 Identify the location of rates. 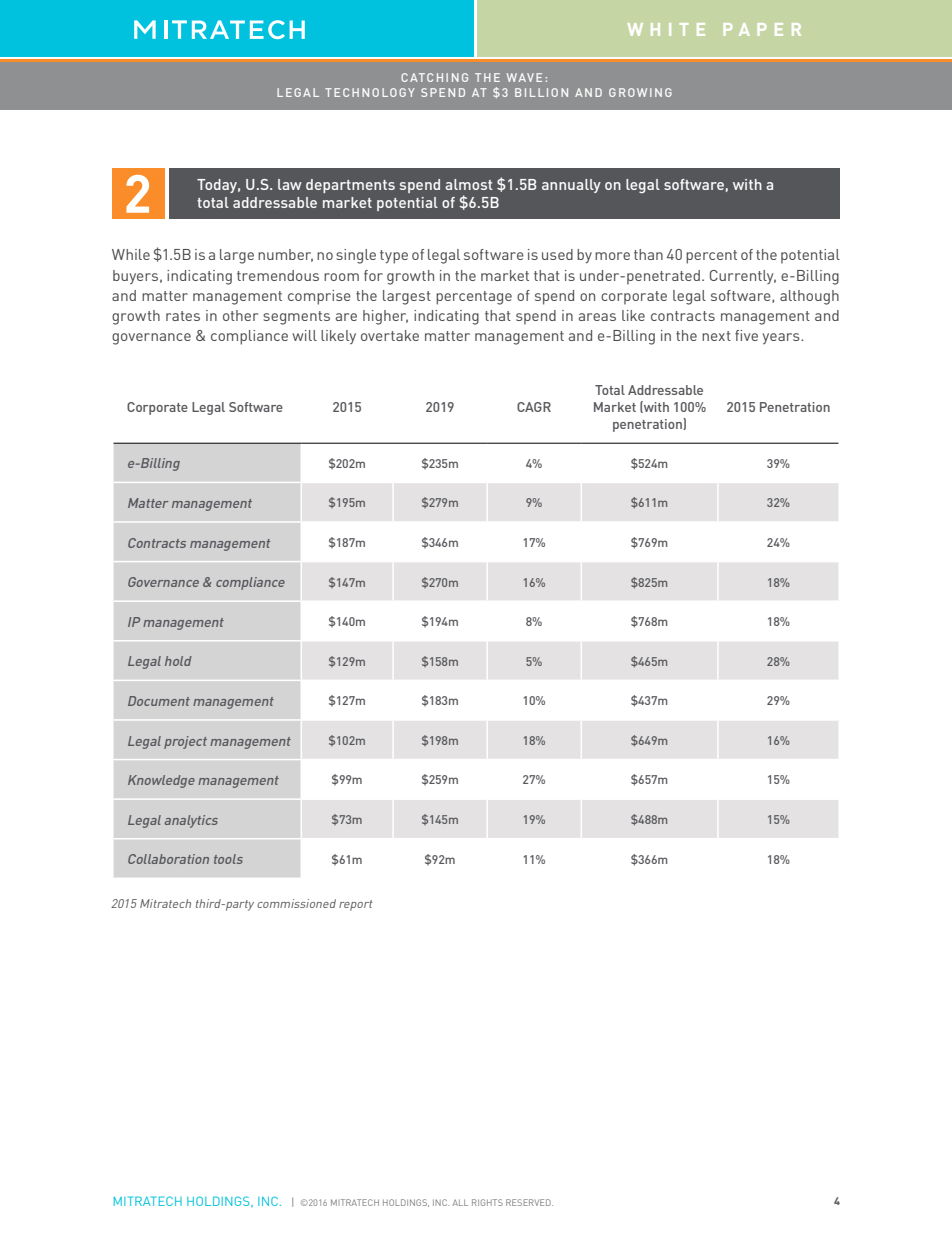
(183, 316).
